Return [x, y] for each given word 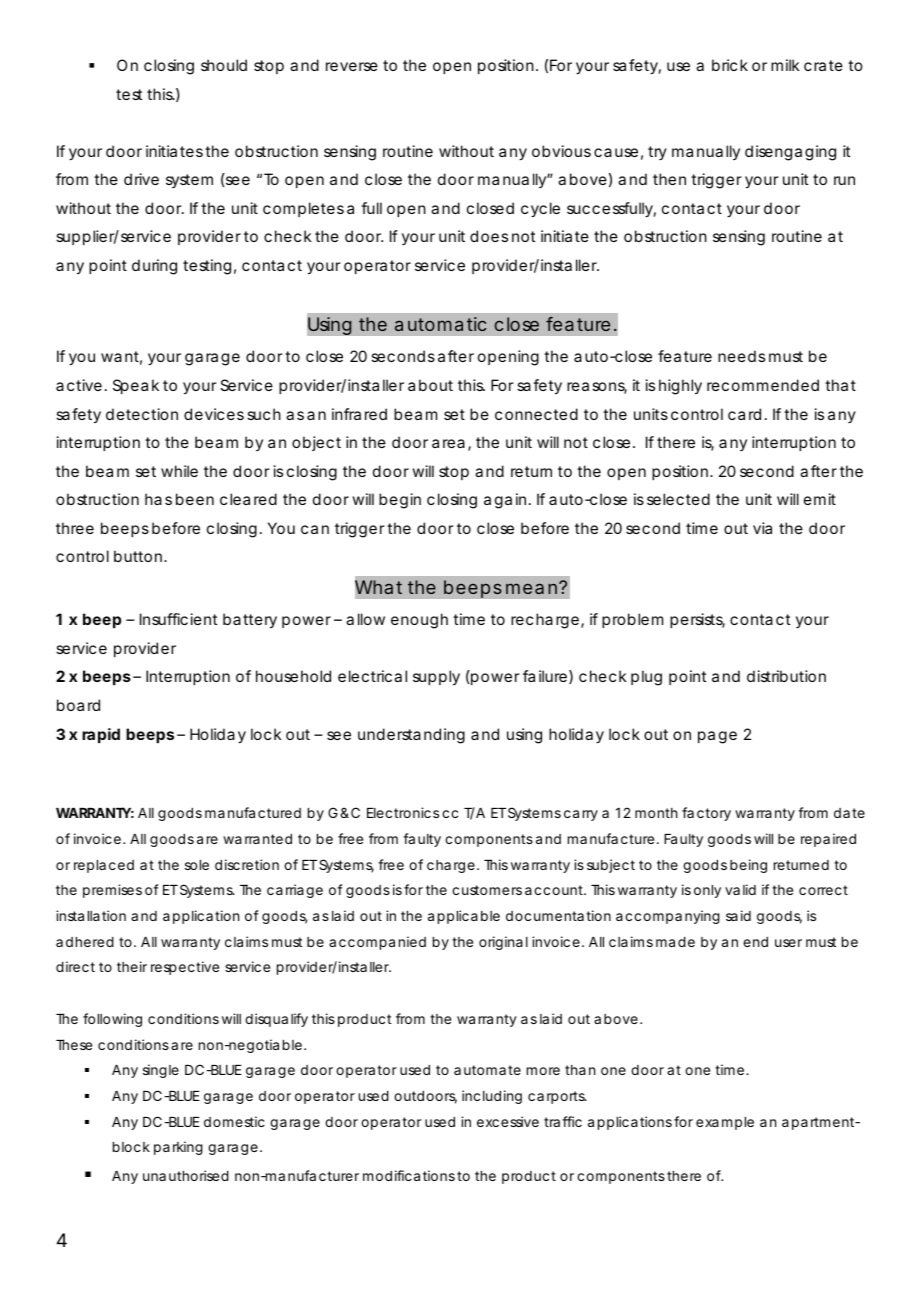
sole [197, 865]
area [448, 443]
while [179, 471]
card [744, 414]
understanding [411, 736]
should [224, 65]
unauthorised [186, 1175]
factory [706, 814]
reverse [352, 66]
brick [730, 65]
